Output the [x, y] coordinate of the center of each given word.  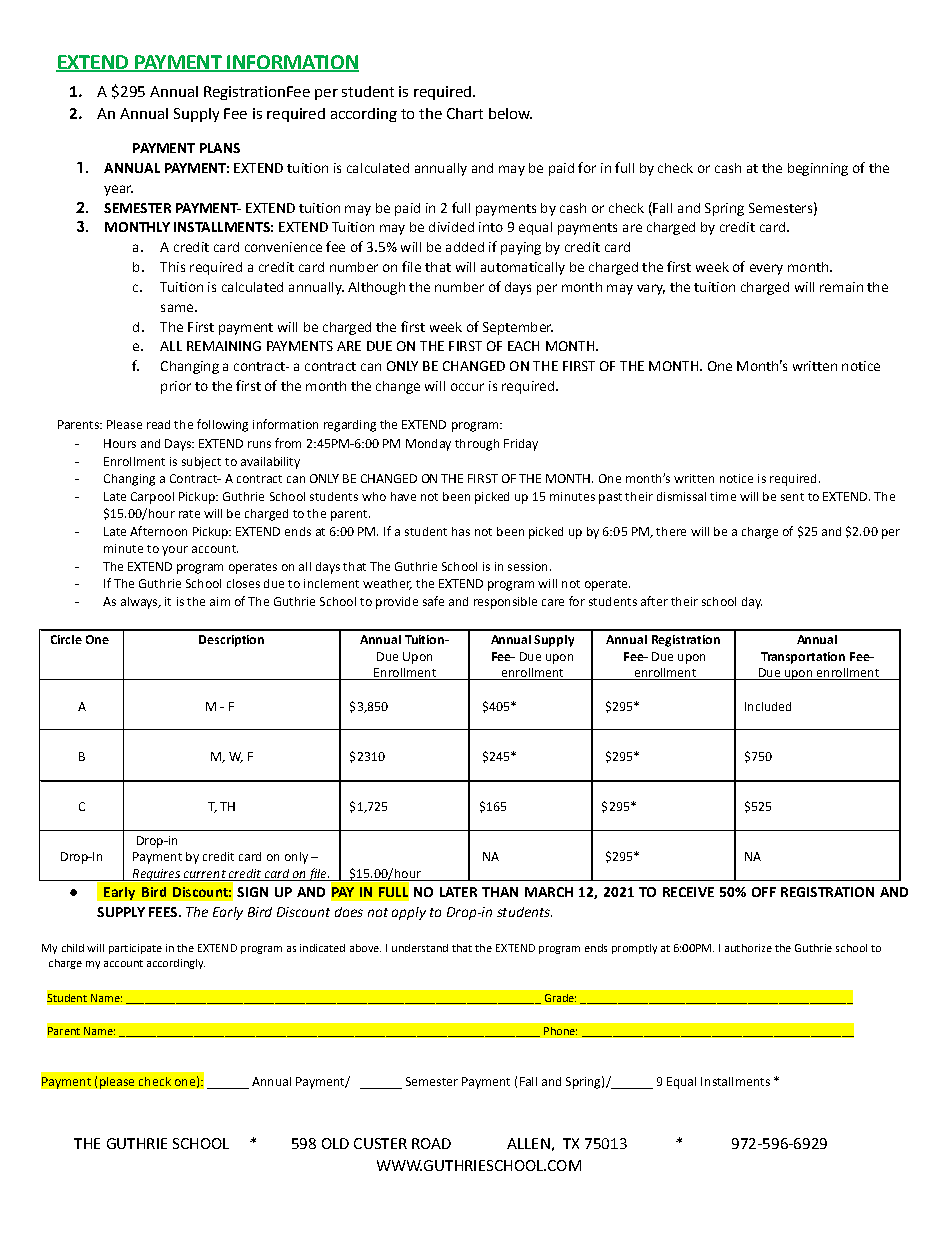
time [723, 496]
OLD [335, 1143]
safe [433, 601]
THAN [500, 892]
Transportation [803, 658]
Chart [465, 113]
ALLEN [528, 1143]
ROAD [431, 1143]
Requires [157, 875]
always [140, 603]
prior [176, 387]
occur [467, 387]
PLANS [220, 148]
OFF [764, 892]
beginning [818, 169]
